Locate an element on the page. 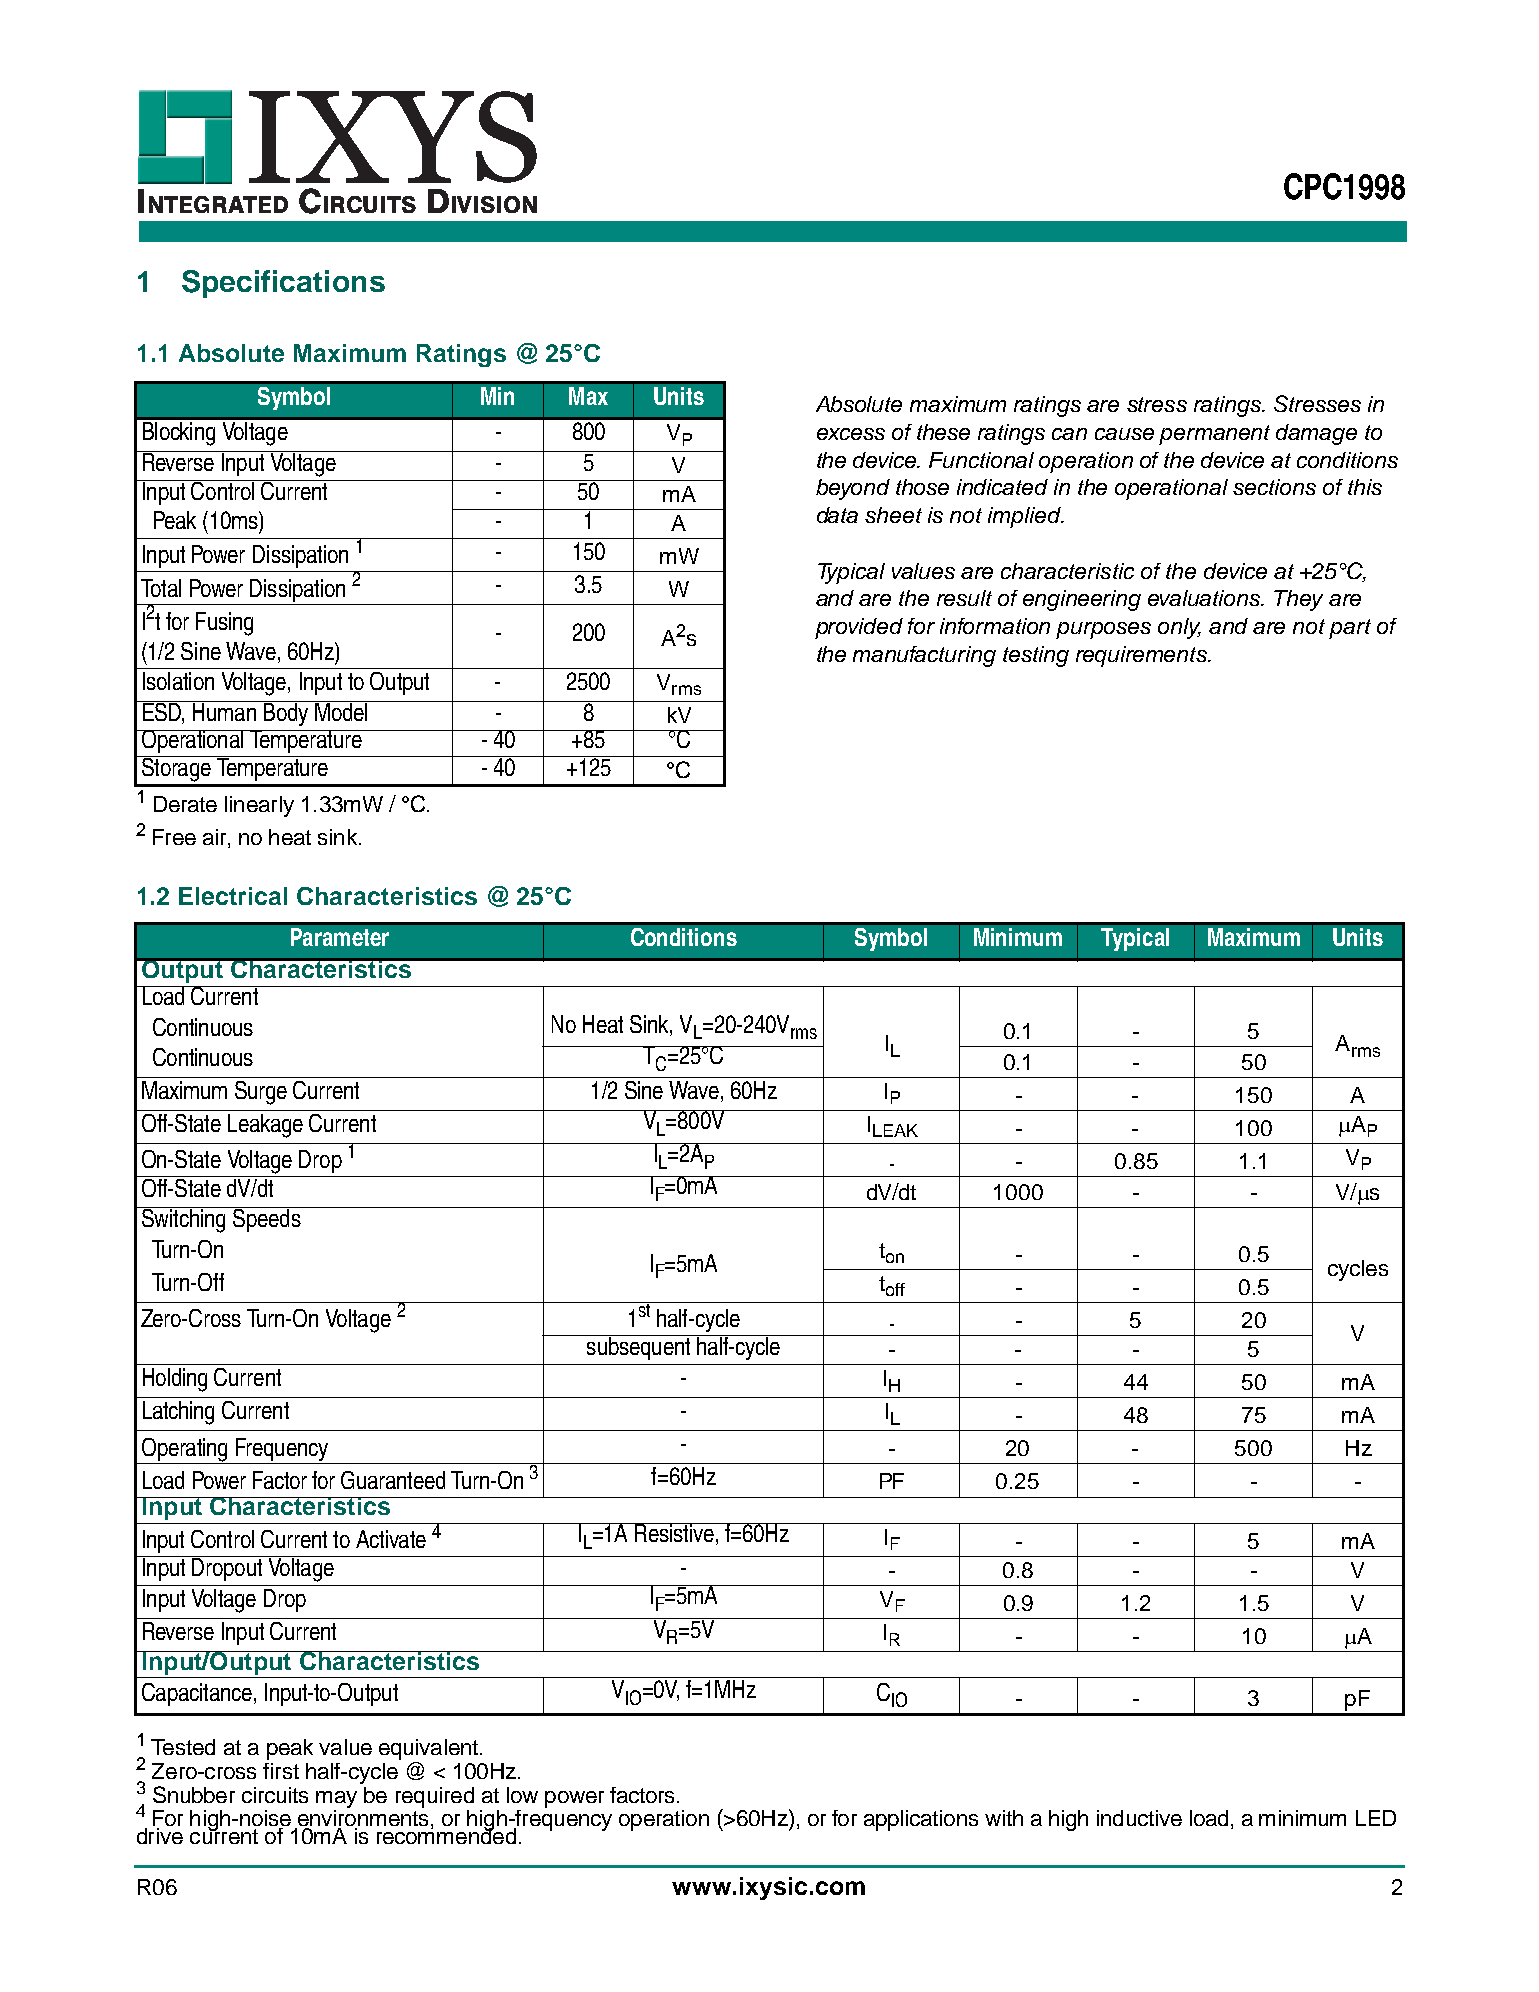 Image resolution: width=1539 pixels, height=1992 pixels. manufacturing is located at coordinates (924, 656).
